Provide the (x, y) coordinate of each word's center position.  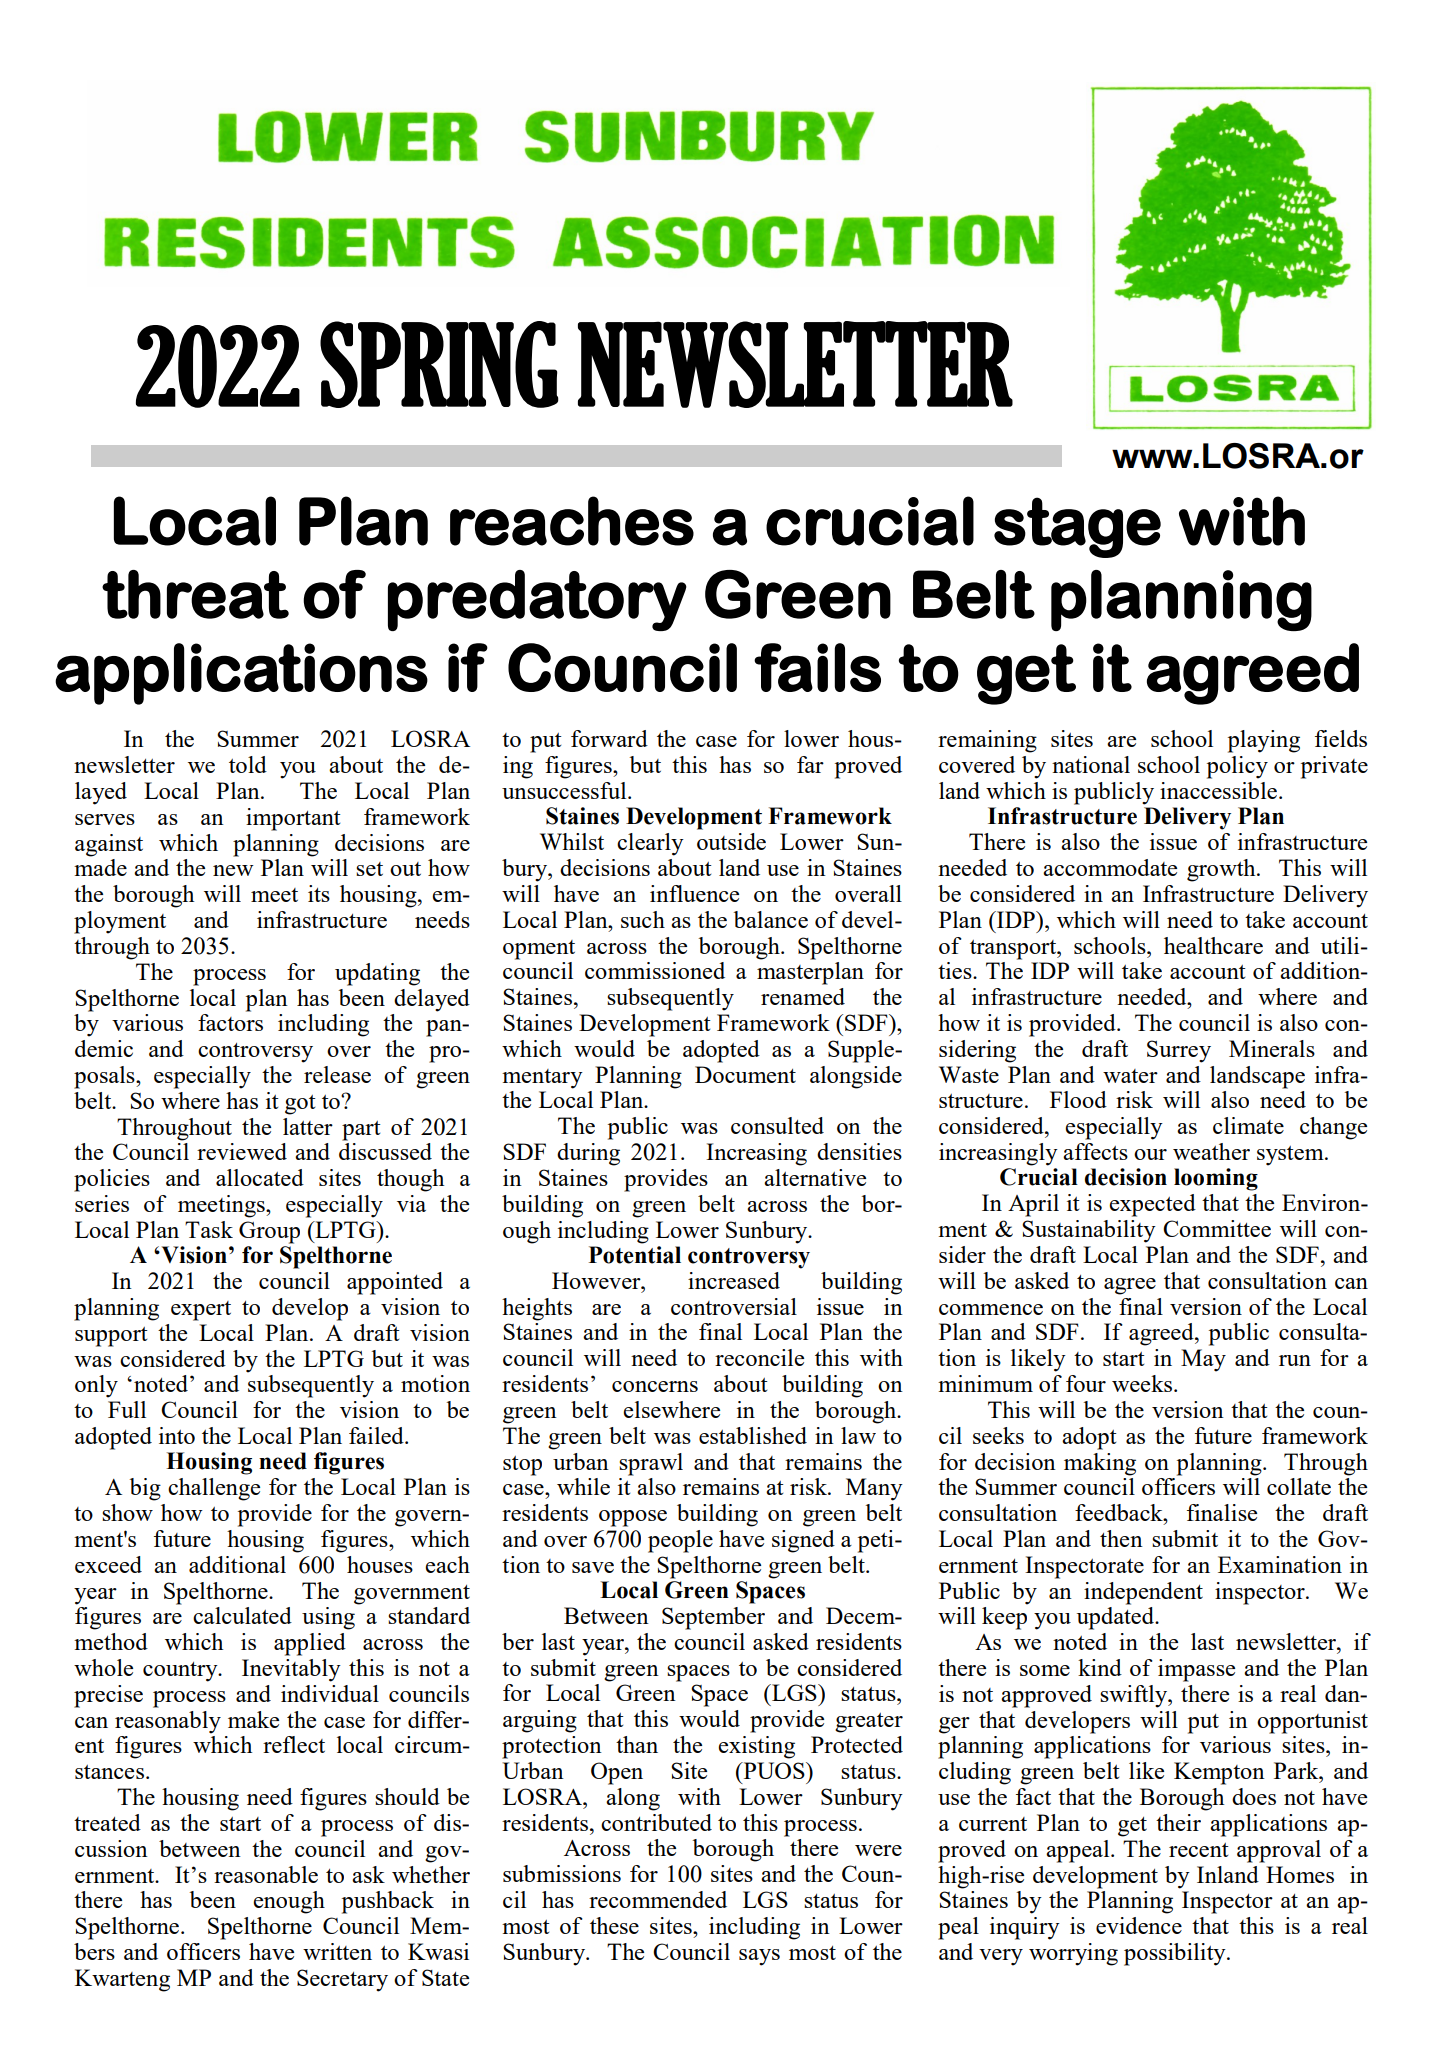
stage (1077, 527)
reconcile (759, 1357)
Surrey (1179, 1051)
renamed (803, 996)
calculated (242, 1615)
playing (1264, 741)
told (248, 764)
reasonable (266, 1874)
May (1203, 1360)
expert (201, 1311)
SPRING (439, 364)
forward (609, 738)
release (337, 1074)
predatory (537, 600)
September (713, 1618)
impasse (1196, 1670)
